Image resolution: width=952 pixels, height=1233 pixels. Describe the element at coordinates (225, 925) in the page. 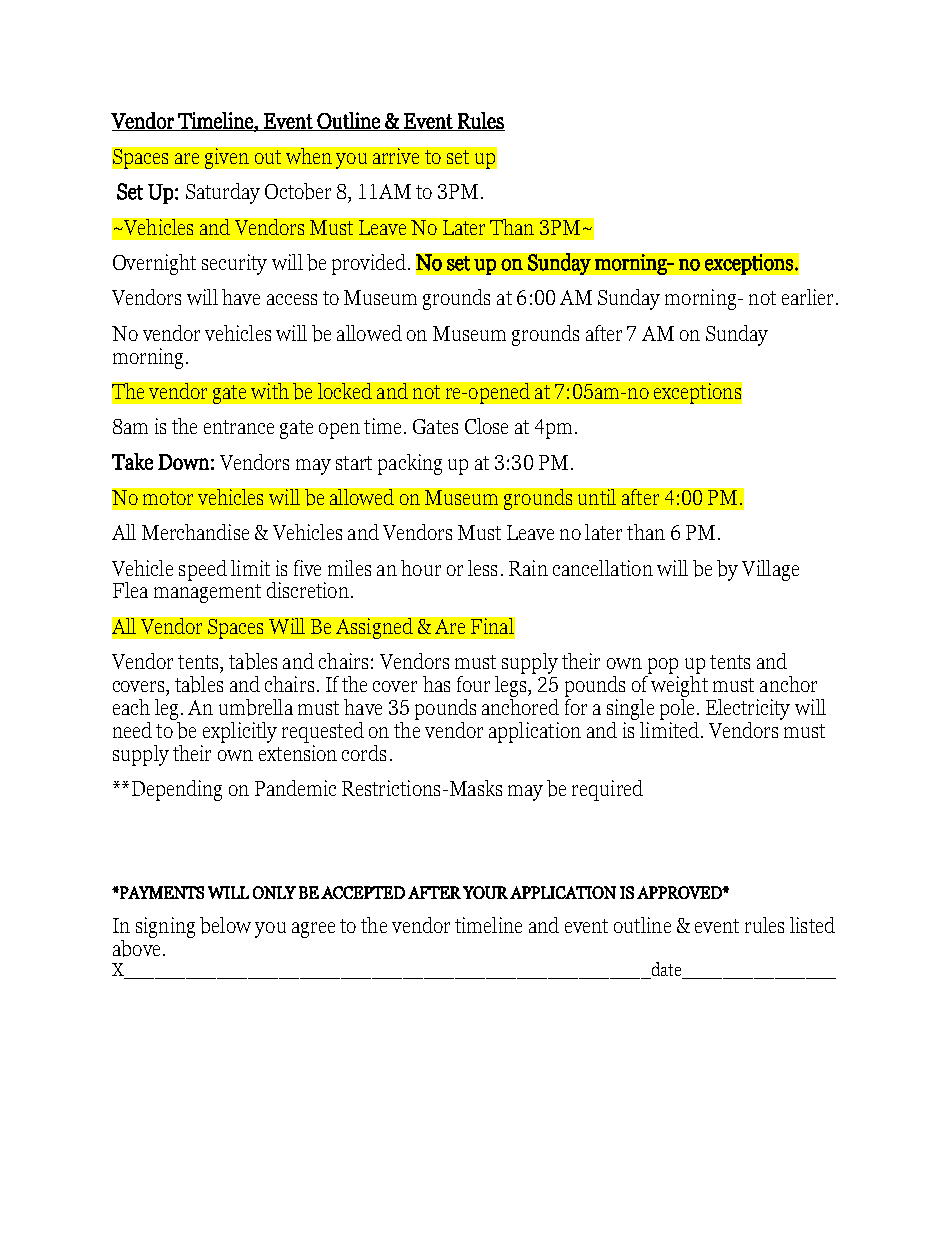

I see `below` at that location.
